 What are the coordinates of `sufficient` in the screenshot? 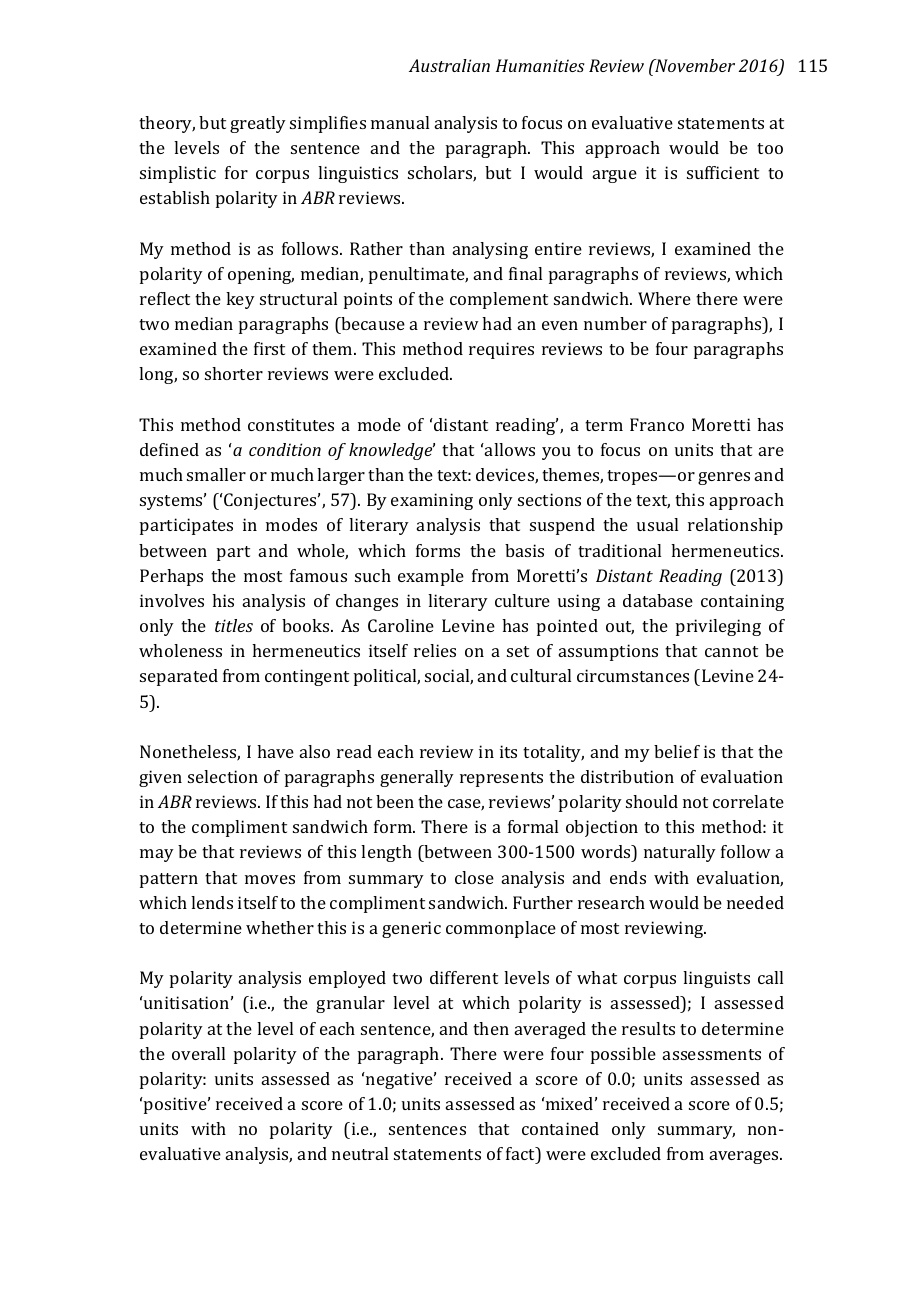 It's located at (723, 172).
